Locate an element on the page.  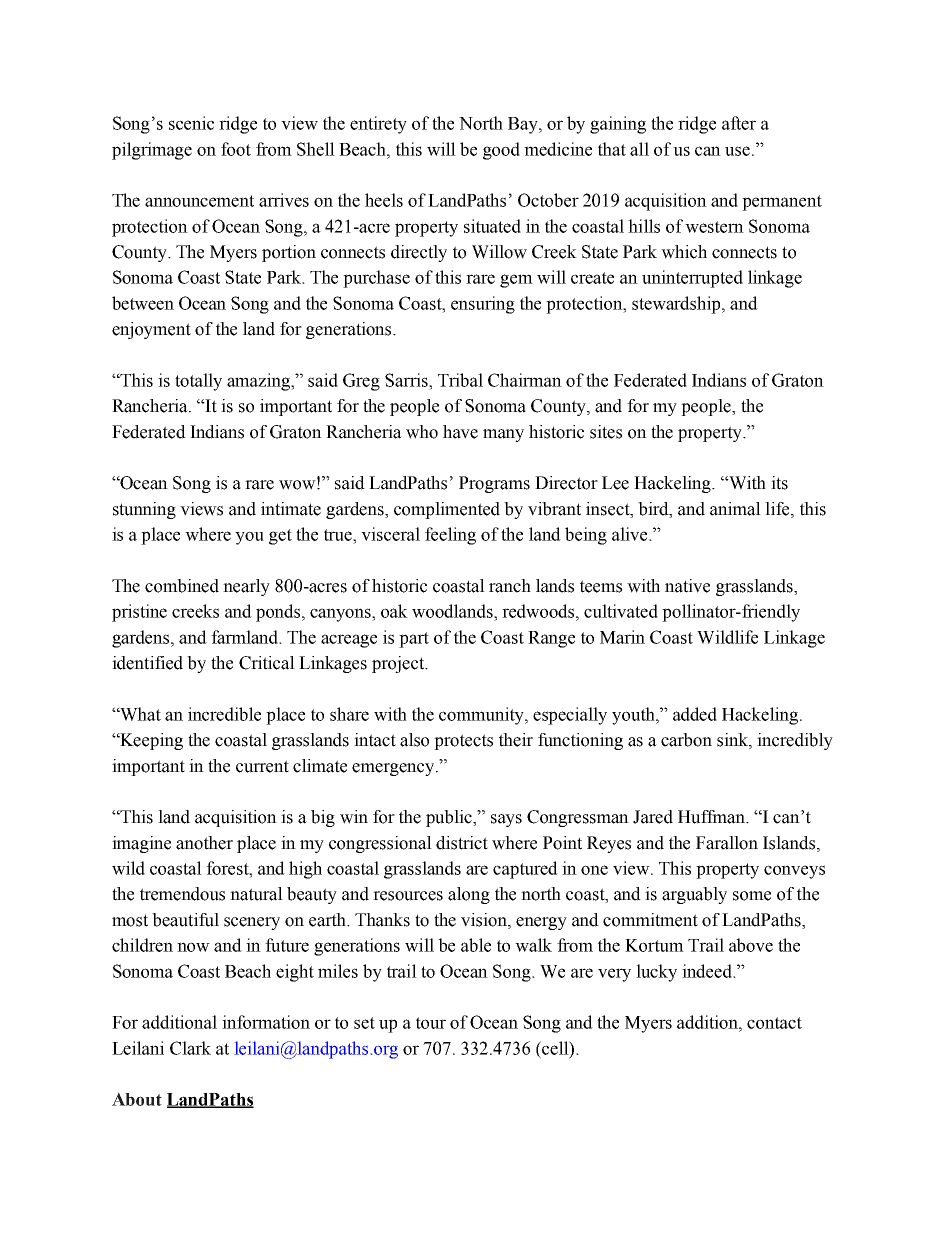
good is located at coordinates (501, 151).
